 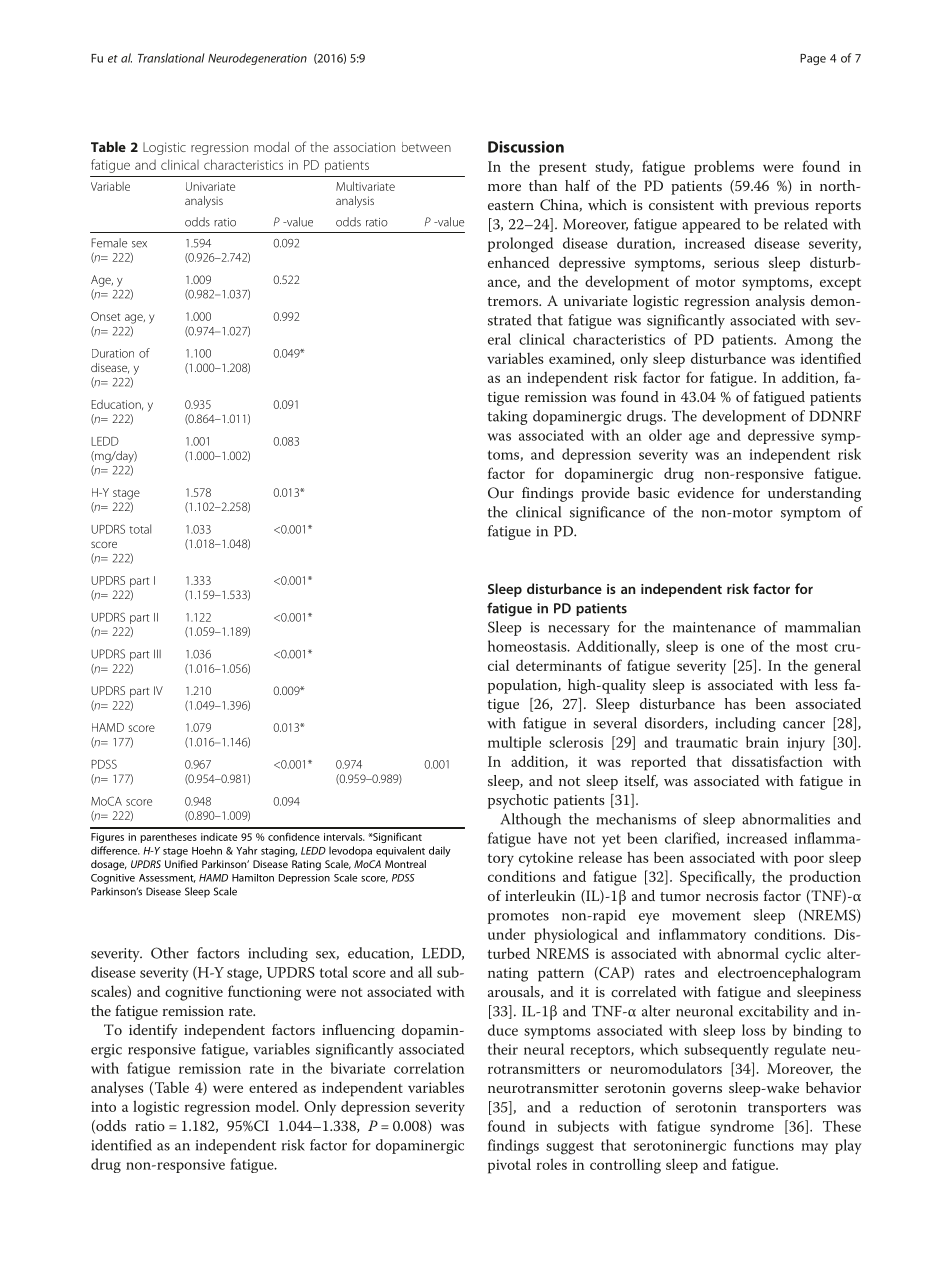 I want to click on functions, so click(x=764, y=1145).
